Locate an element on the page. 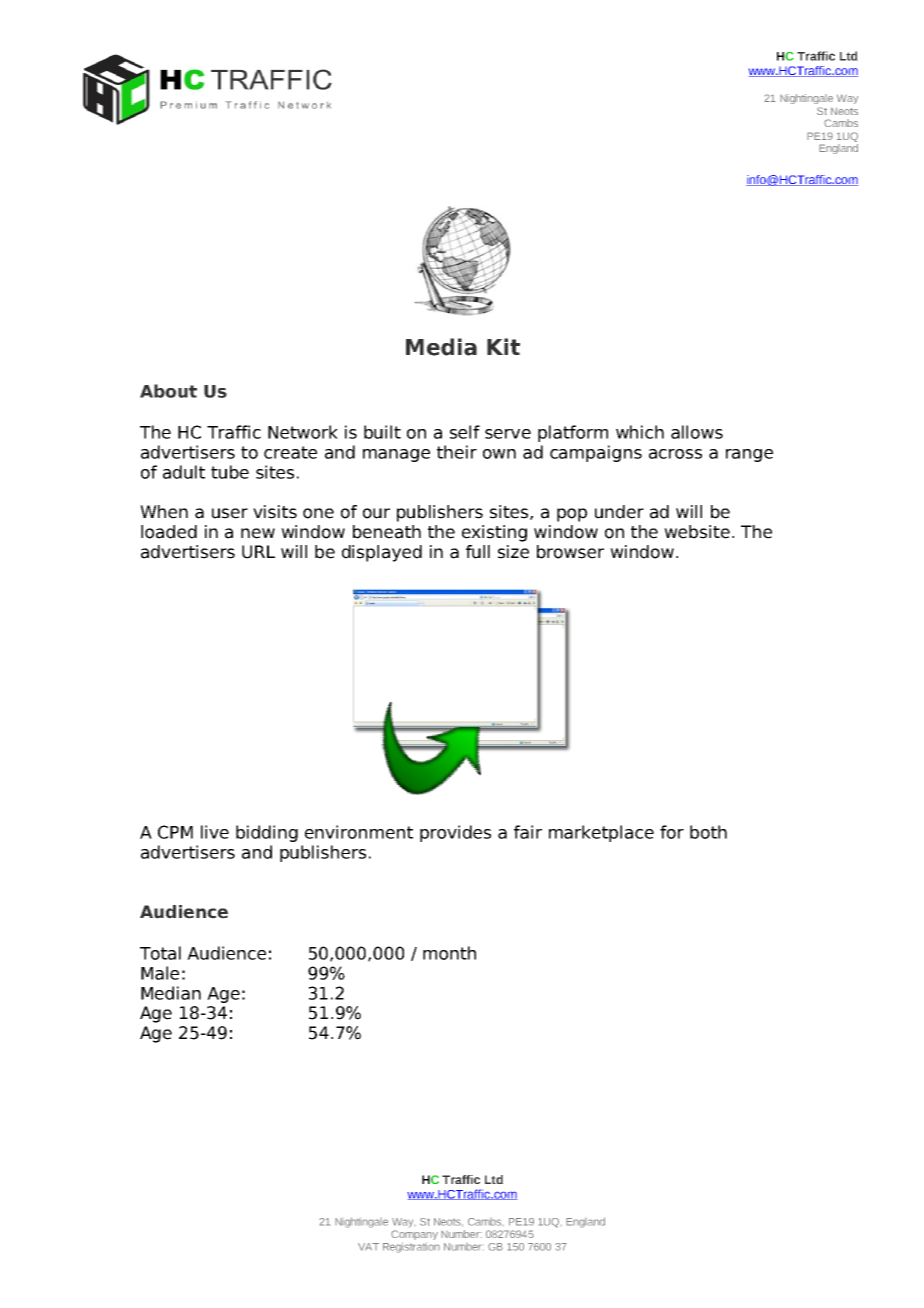  About is located at coordinates (168, 391).
